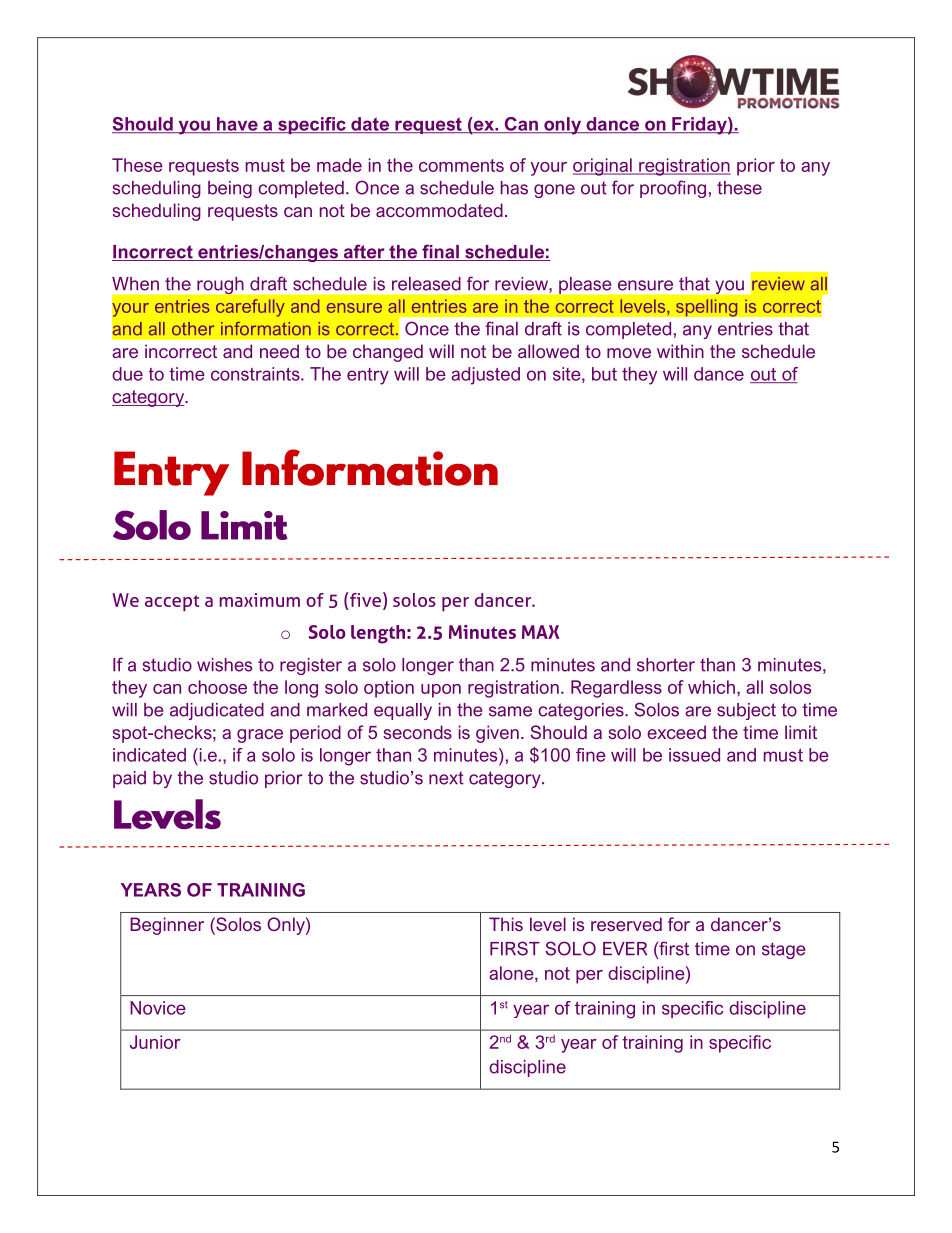 Image resolution: width=952 pixels, height=1233 pixels. I want to click on adjudicated, so click(217, 711).
